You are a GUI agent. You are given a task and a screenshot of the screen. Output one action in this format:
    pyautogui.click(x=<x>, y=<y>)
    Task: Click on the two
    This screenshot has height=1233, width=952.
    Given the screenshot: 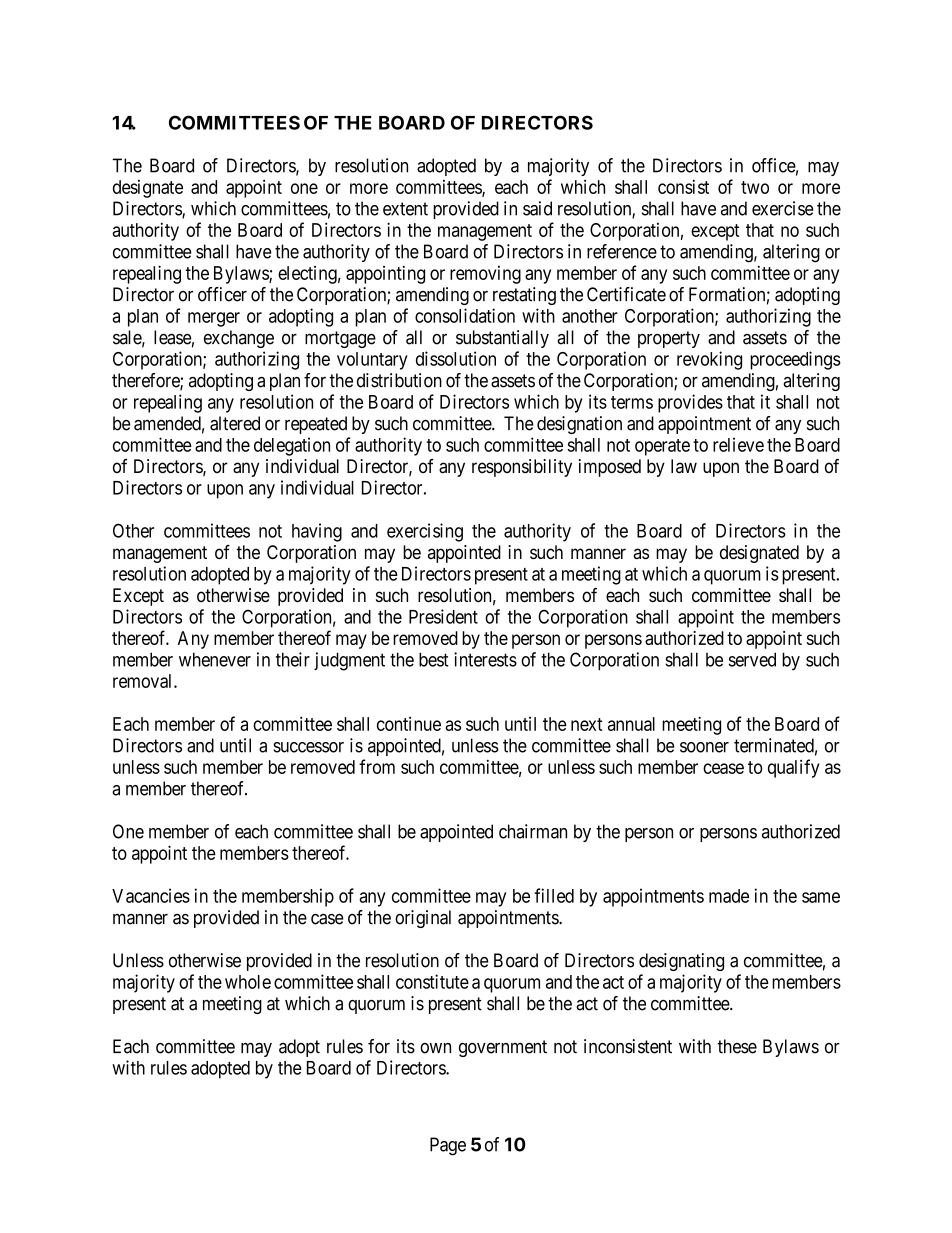 What is the action you would take?
    pyautogui.click(x=755, y=187)
